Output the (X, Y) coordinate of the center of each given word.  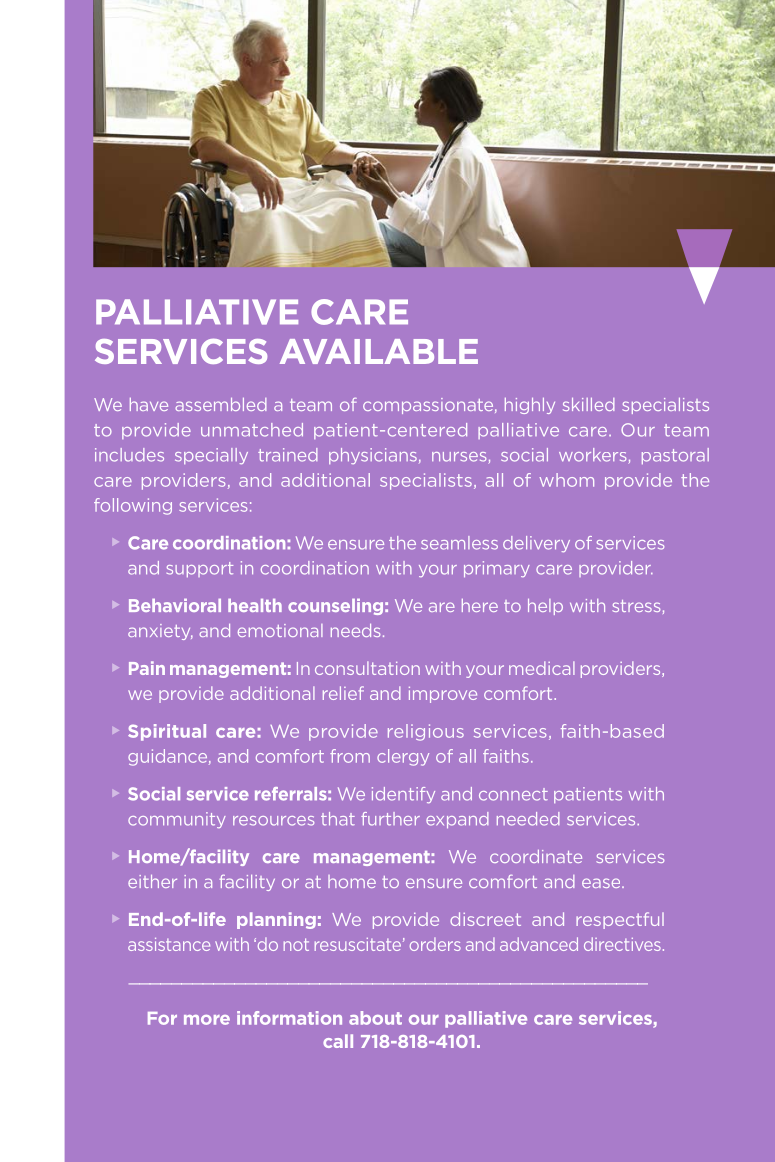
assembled (221, 404)
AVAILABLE (379, 351)
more (207, 1020)
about (375, 1018)
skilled (589, 404)
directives (622, 944)
